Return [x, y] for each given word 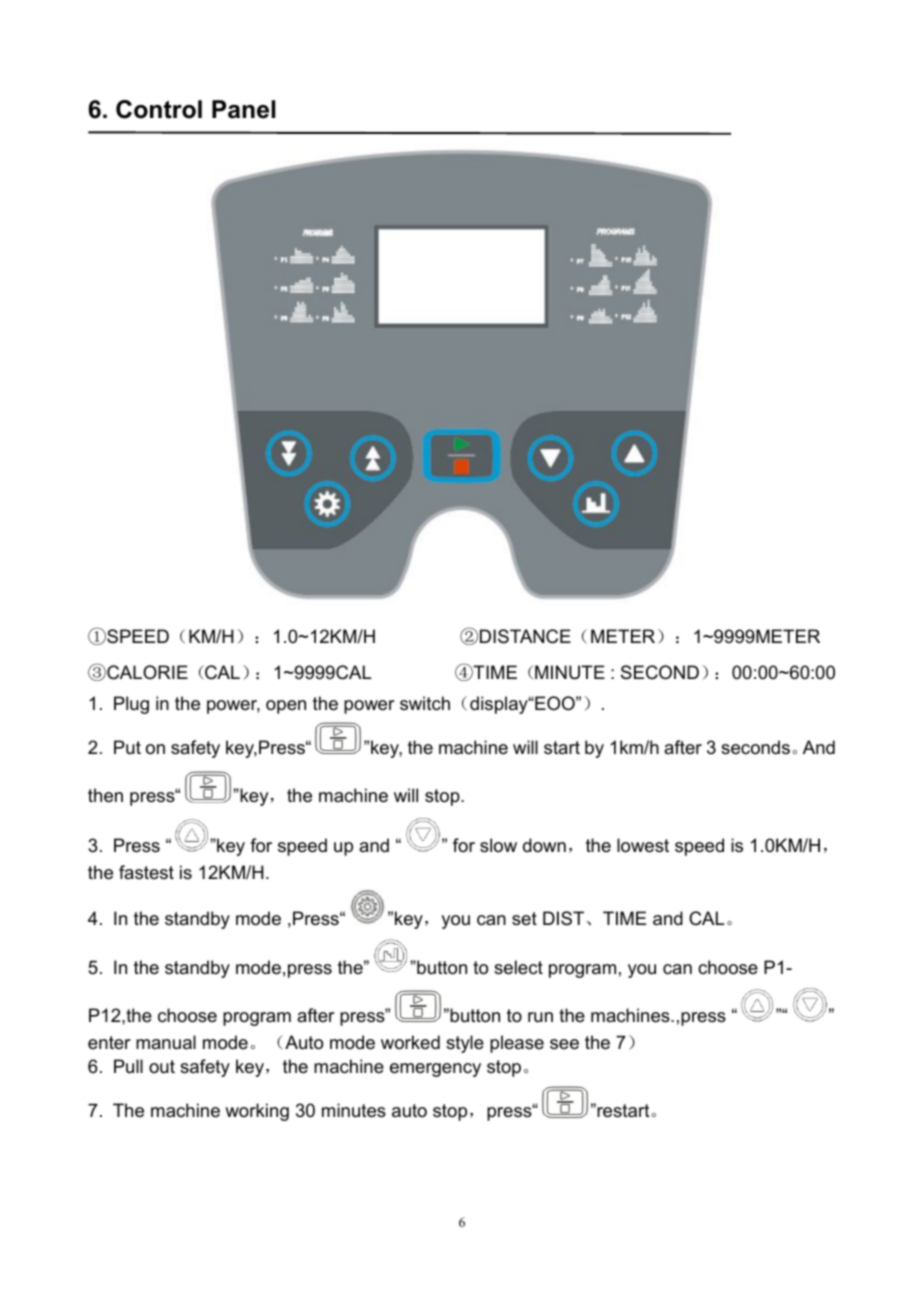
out [162, 1066]
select [518, 967]
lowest [643, 845]
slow [498, 845]
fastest [146, 872]
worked [410, 1042]
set [524, 919]
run [540, 1017]
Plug [131, 705]
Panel [243, 109]
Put [127, 747]
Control [159, 109]
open [286, 707]
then [105, 795]
